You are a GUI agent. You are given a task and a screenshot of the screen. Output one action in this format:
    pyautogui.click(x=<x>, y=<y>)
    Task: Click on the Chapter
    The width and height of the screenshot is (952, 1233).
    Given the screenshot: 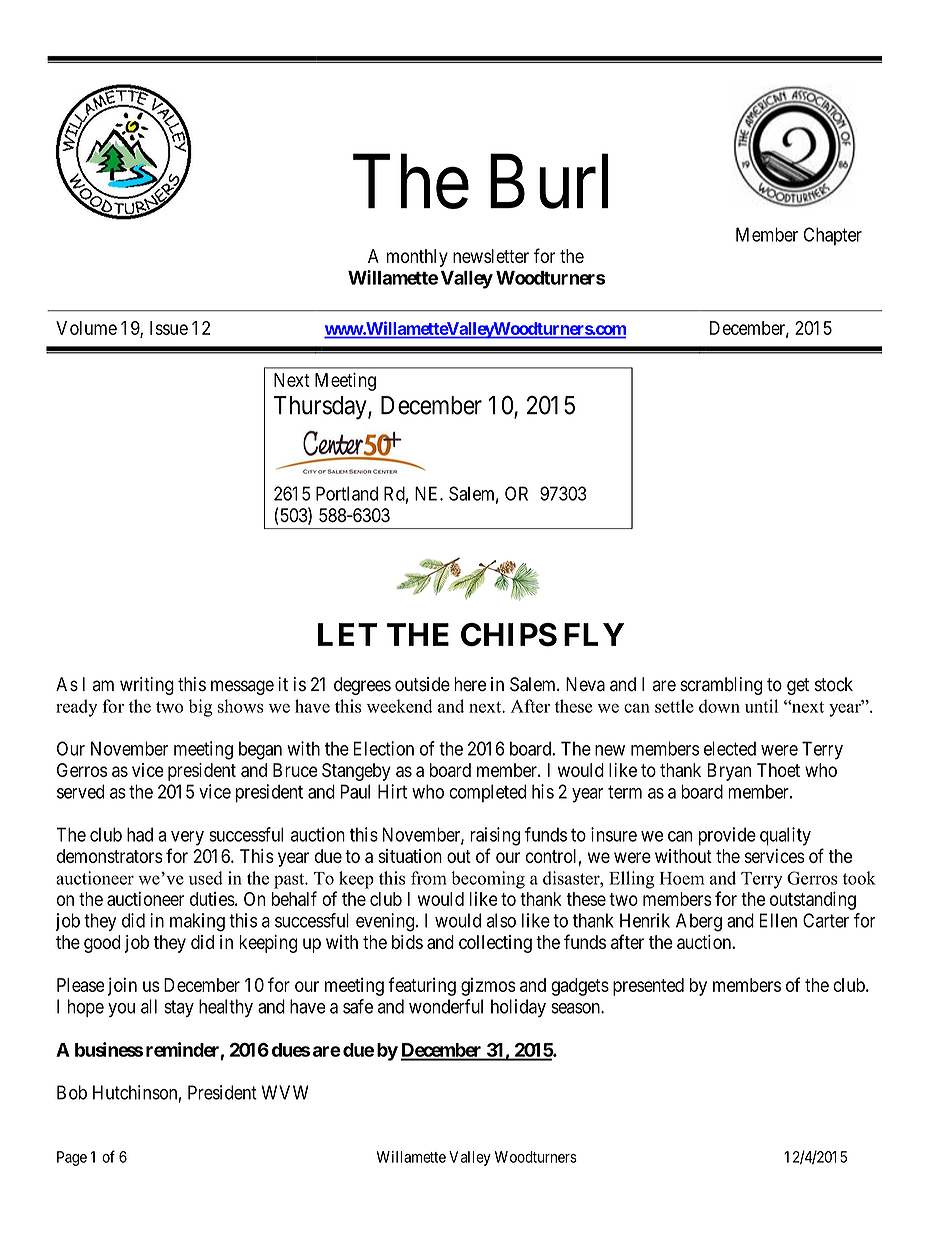 What is the action you would take?
    pyautogui.click(x=833, y=236)
